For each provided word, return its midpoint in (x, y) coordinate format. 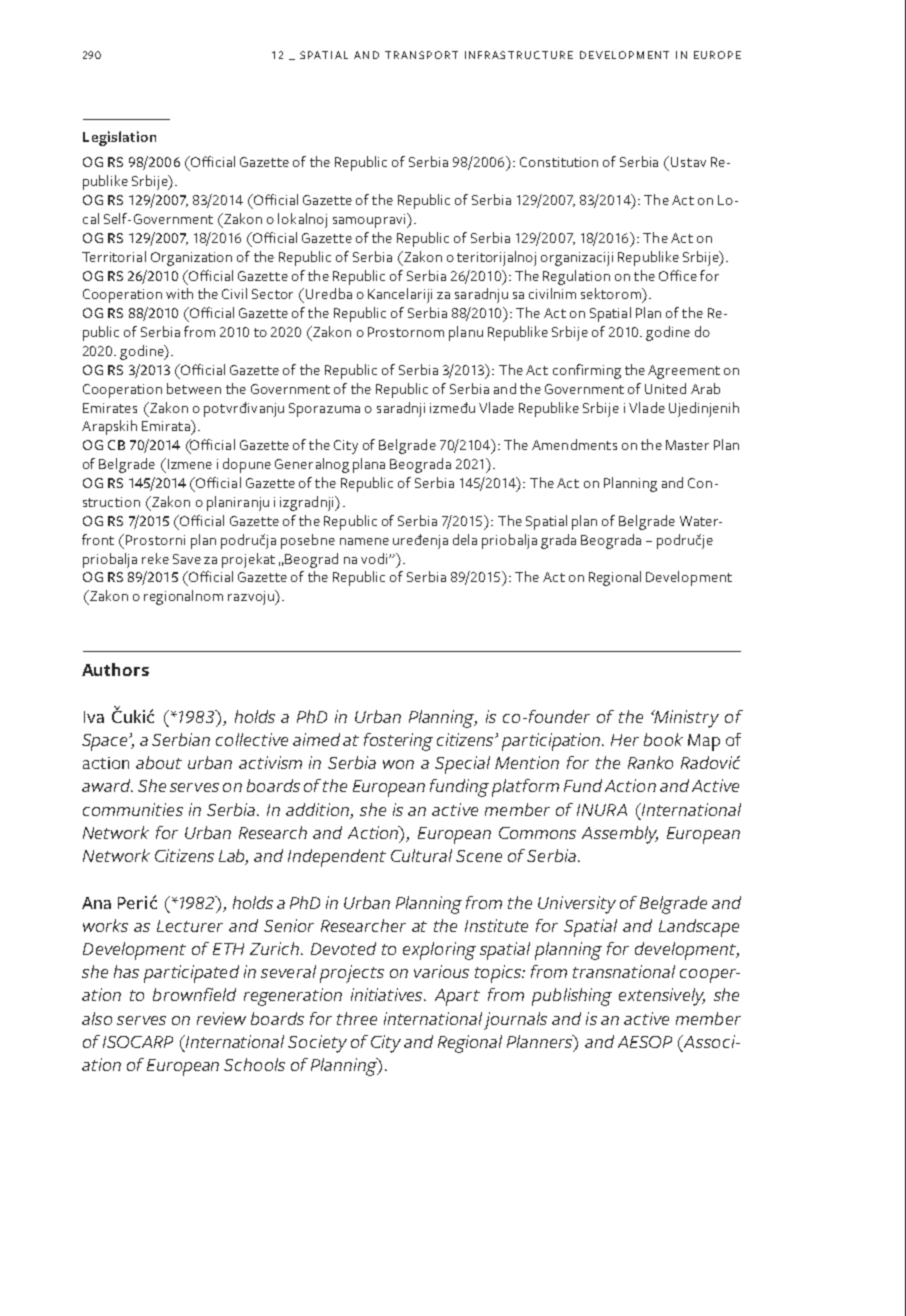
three (357, 1018)
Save (187, 559)
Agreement (684, 372)
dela (465, 539)
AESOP (645, 1042)
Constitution (559, 162)
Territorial (114, 256)
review (221, 1018)
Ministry (686, 719)
